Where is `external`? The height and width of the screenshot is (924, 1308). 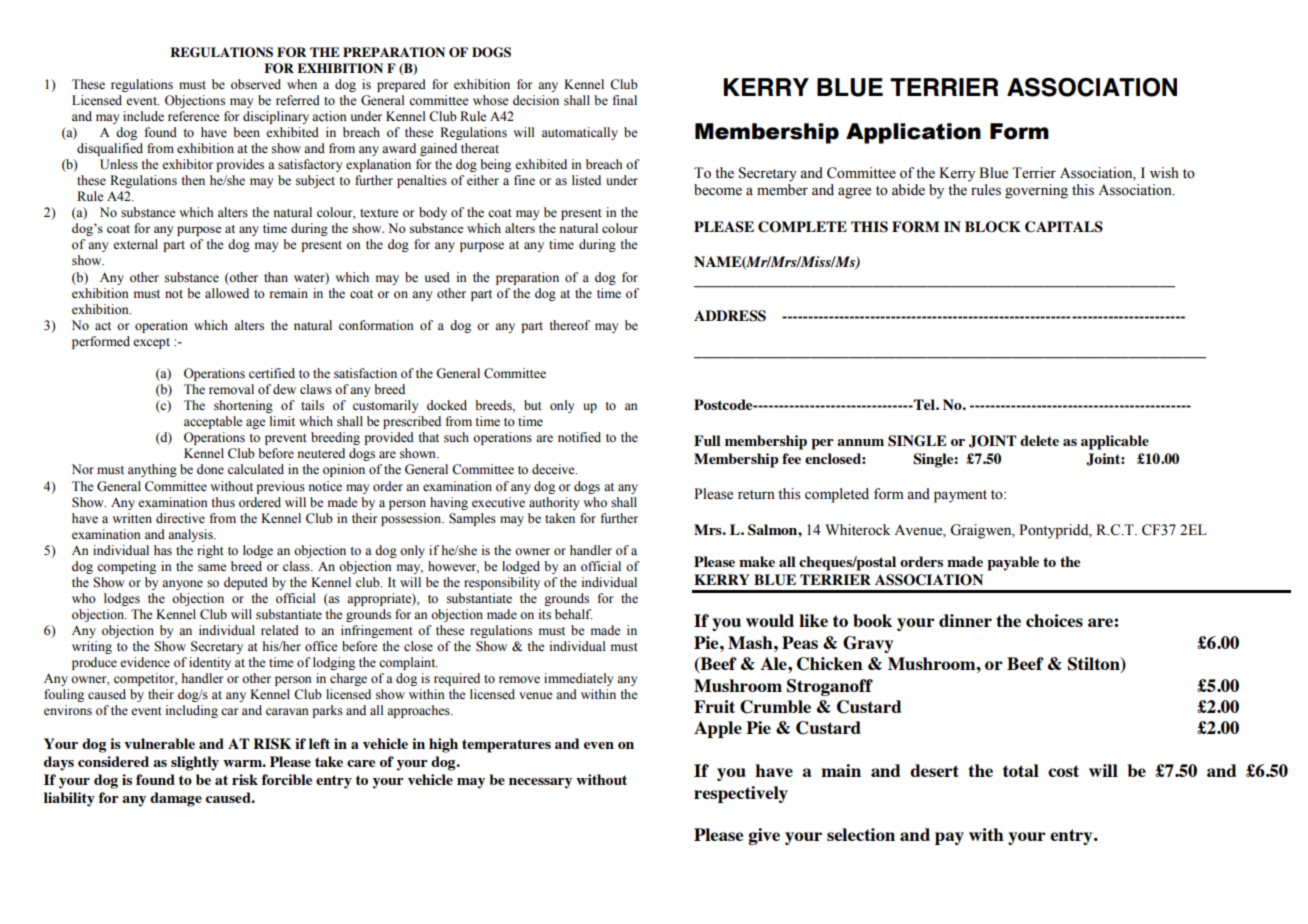 external is located at coordinates (135, 244).
